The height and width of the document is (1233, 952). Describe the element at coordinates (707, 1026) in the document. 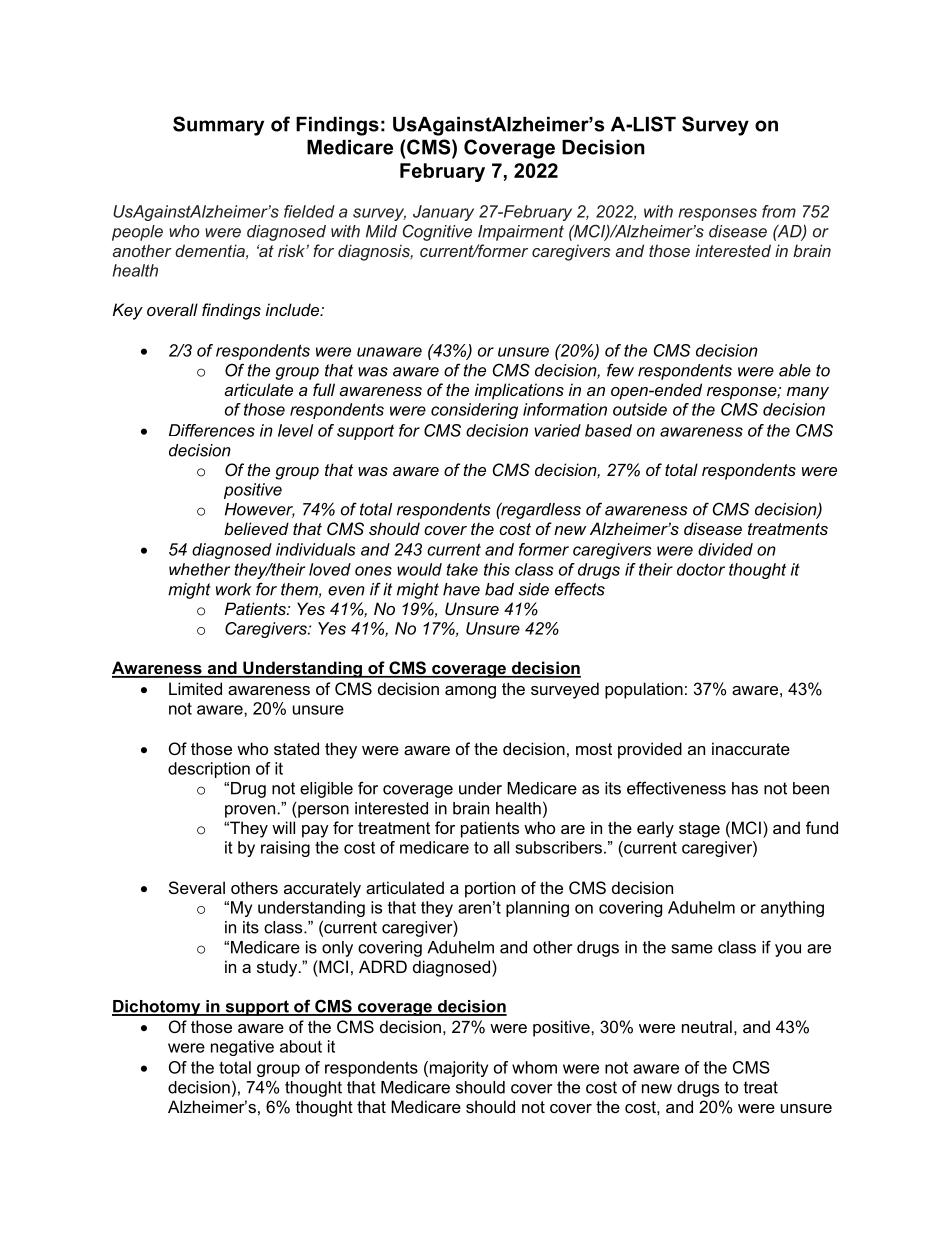

I see `neutral` at that location.
